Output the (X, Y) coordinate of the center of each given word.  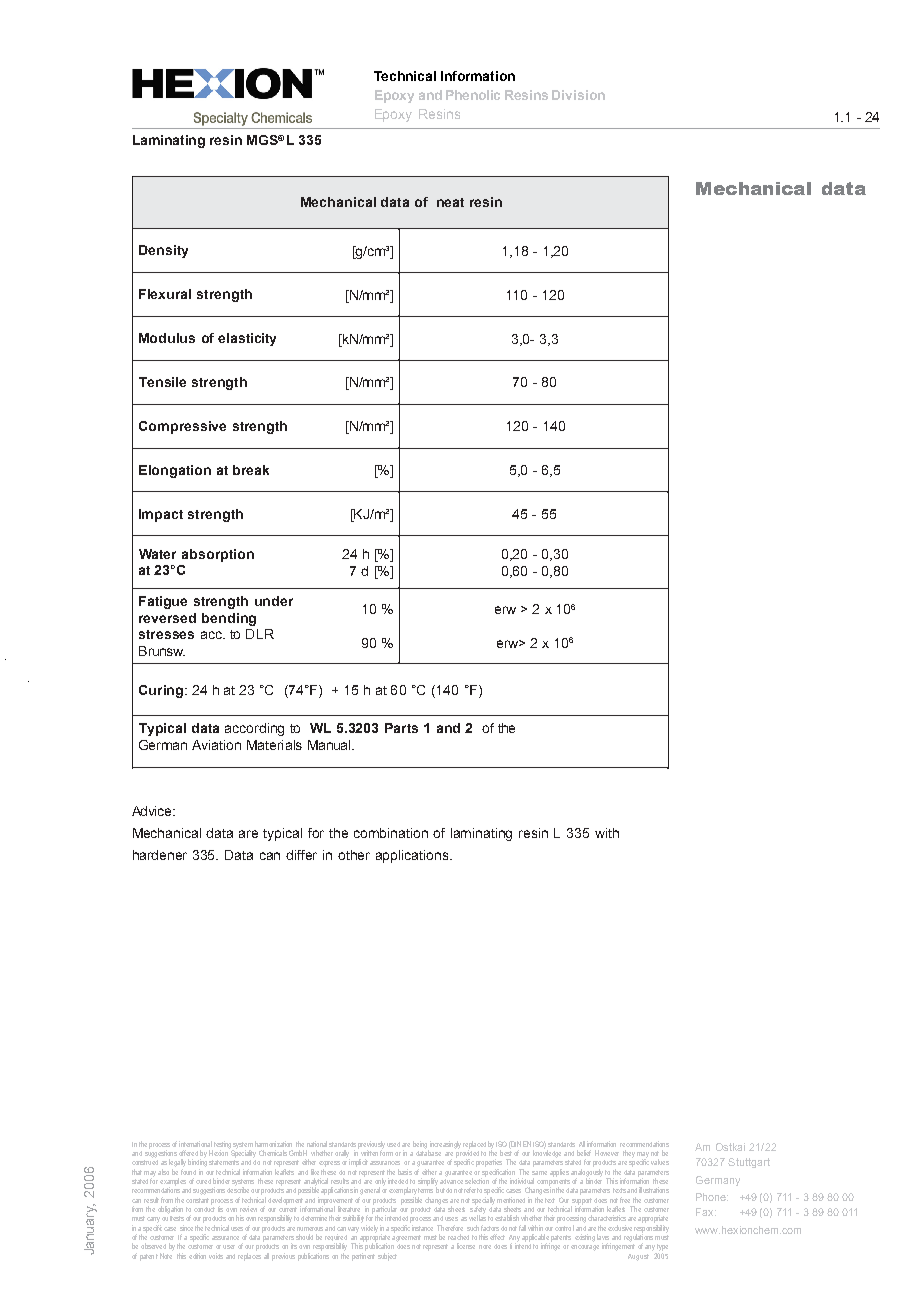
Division (578, 95)
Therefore (450, 1228)
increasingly (444, 1146)
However (607, 1153)
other (354, 855)
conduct (204, 1208)
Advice (153, 811)
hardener (160, 855)
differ (301, 855)
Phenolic (473, 95)
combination (391, 833)
